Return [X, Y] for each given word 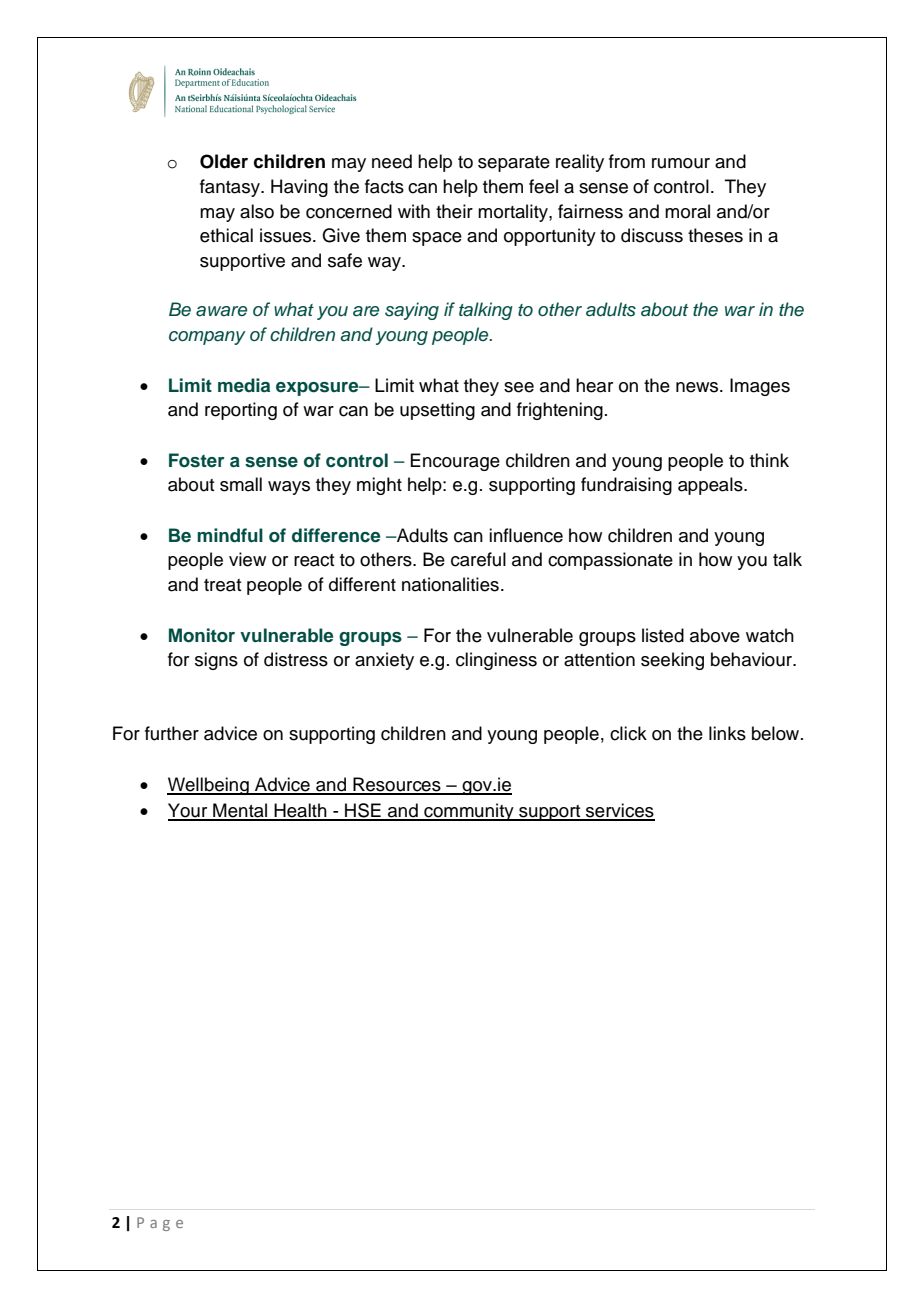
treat [222, 585]
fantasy [231, 188]
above [715, 635]
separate [514, 164]
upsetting [437, 411]
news [698, 387]
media [244, 385]
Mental [240, 811]
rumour [681, 163]
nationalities [450, 584]
